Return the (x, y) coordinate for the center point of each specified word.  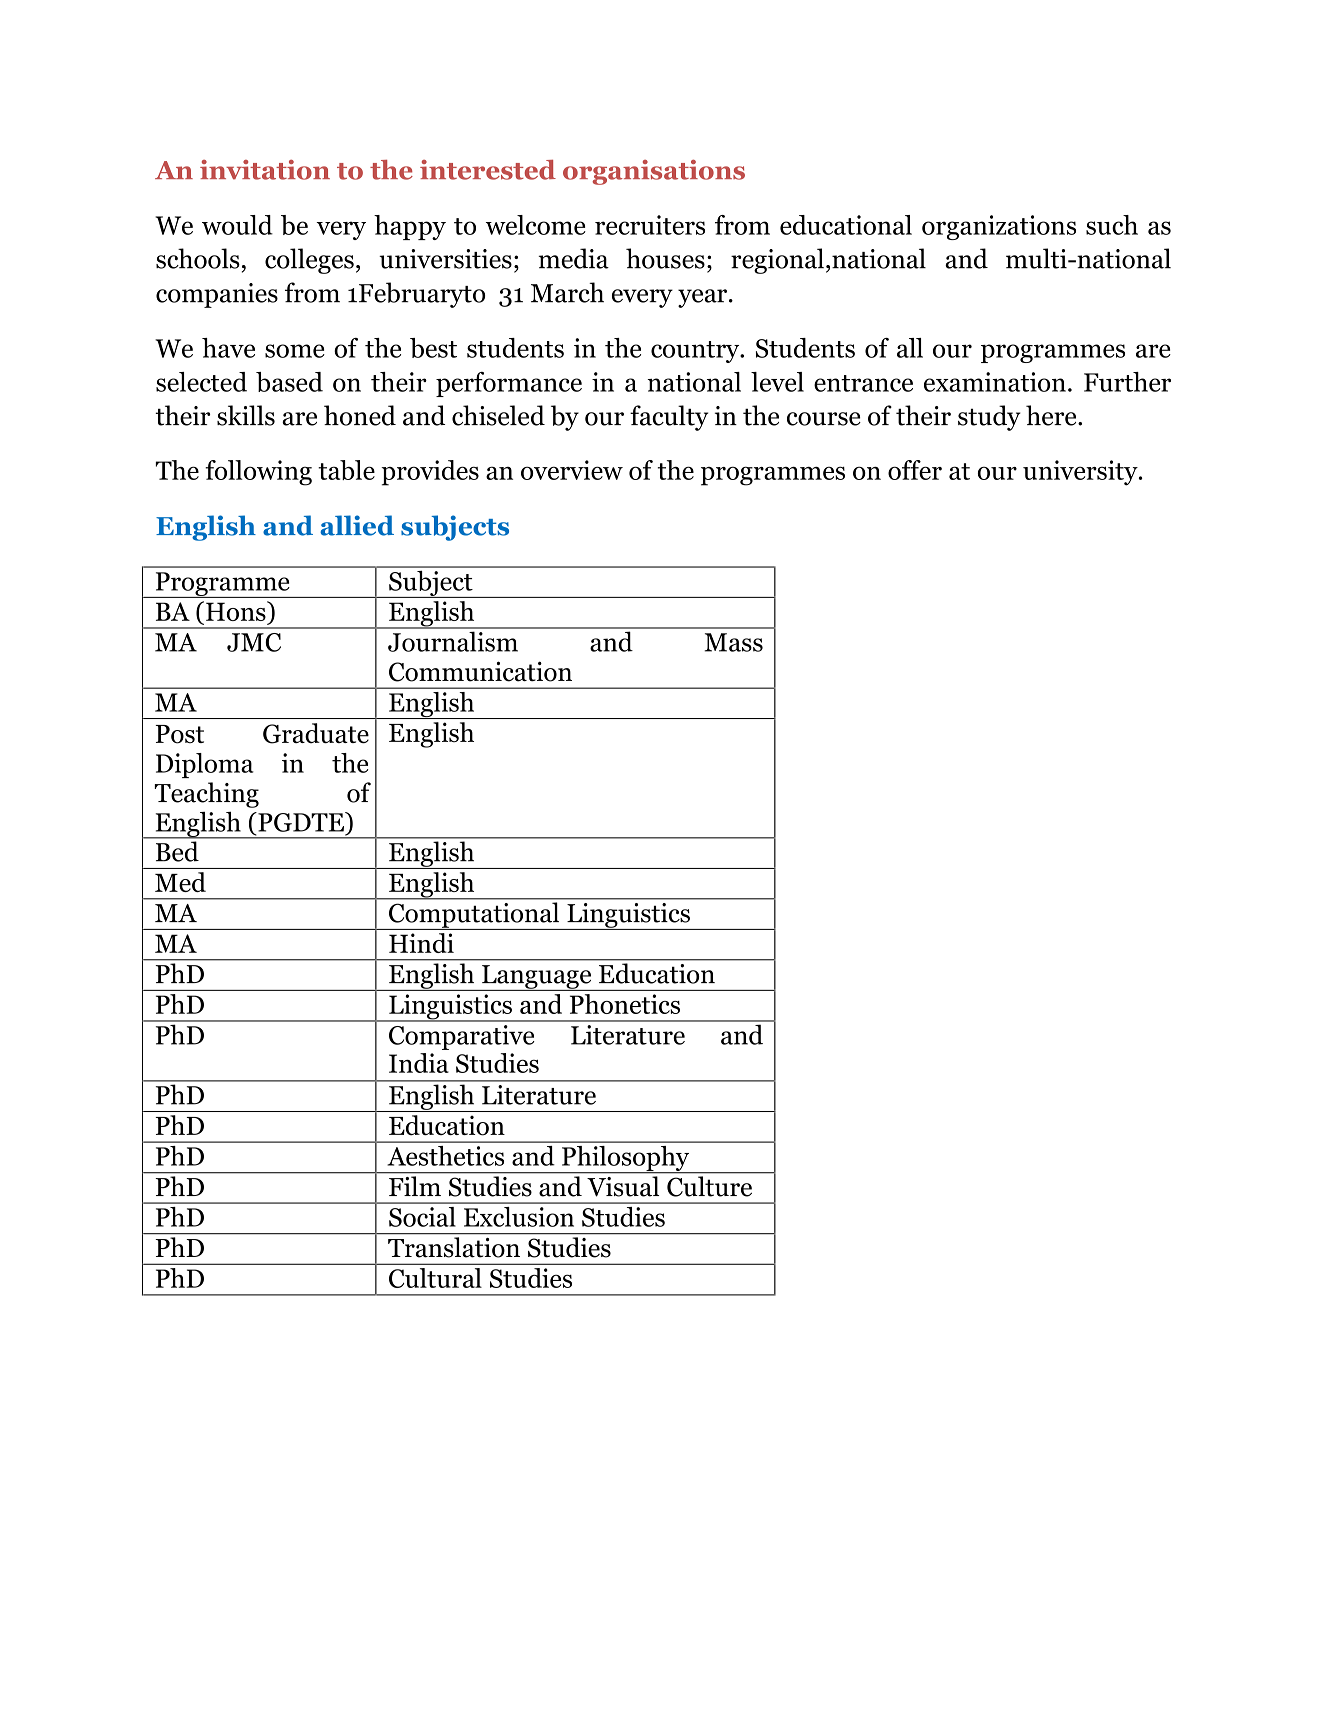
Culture (709, 1186)
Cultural (435, 1278)
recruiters (650, 225)
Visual (623, 1186)
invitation (265, 170)
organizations (999, 227)
